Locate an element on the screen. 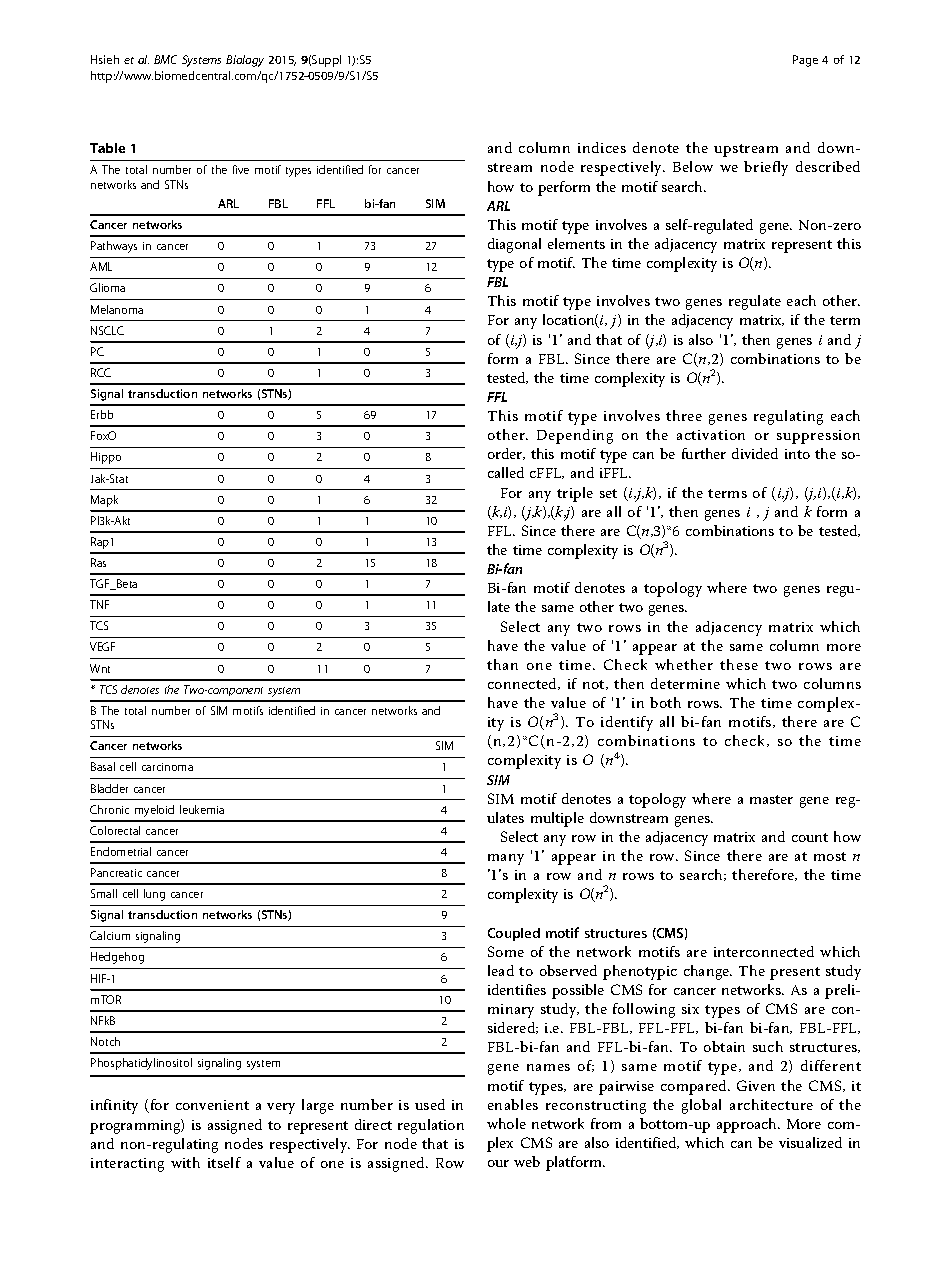 Image resolution: width=952 pixels, height=1270 pixels. these is located at coordinates (739, 664).
